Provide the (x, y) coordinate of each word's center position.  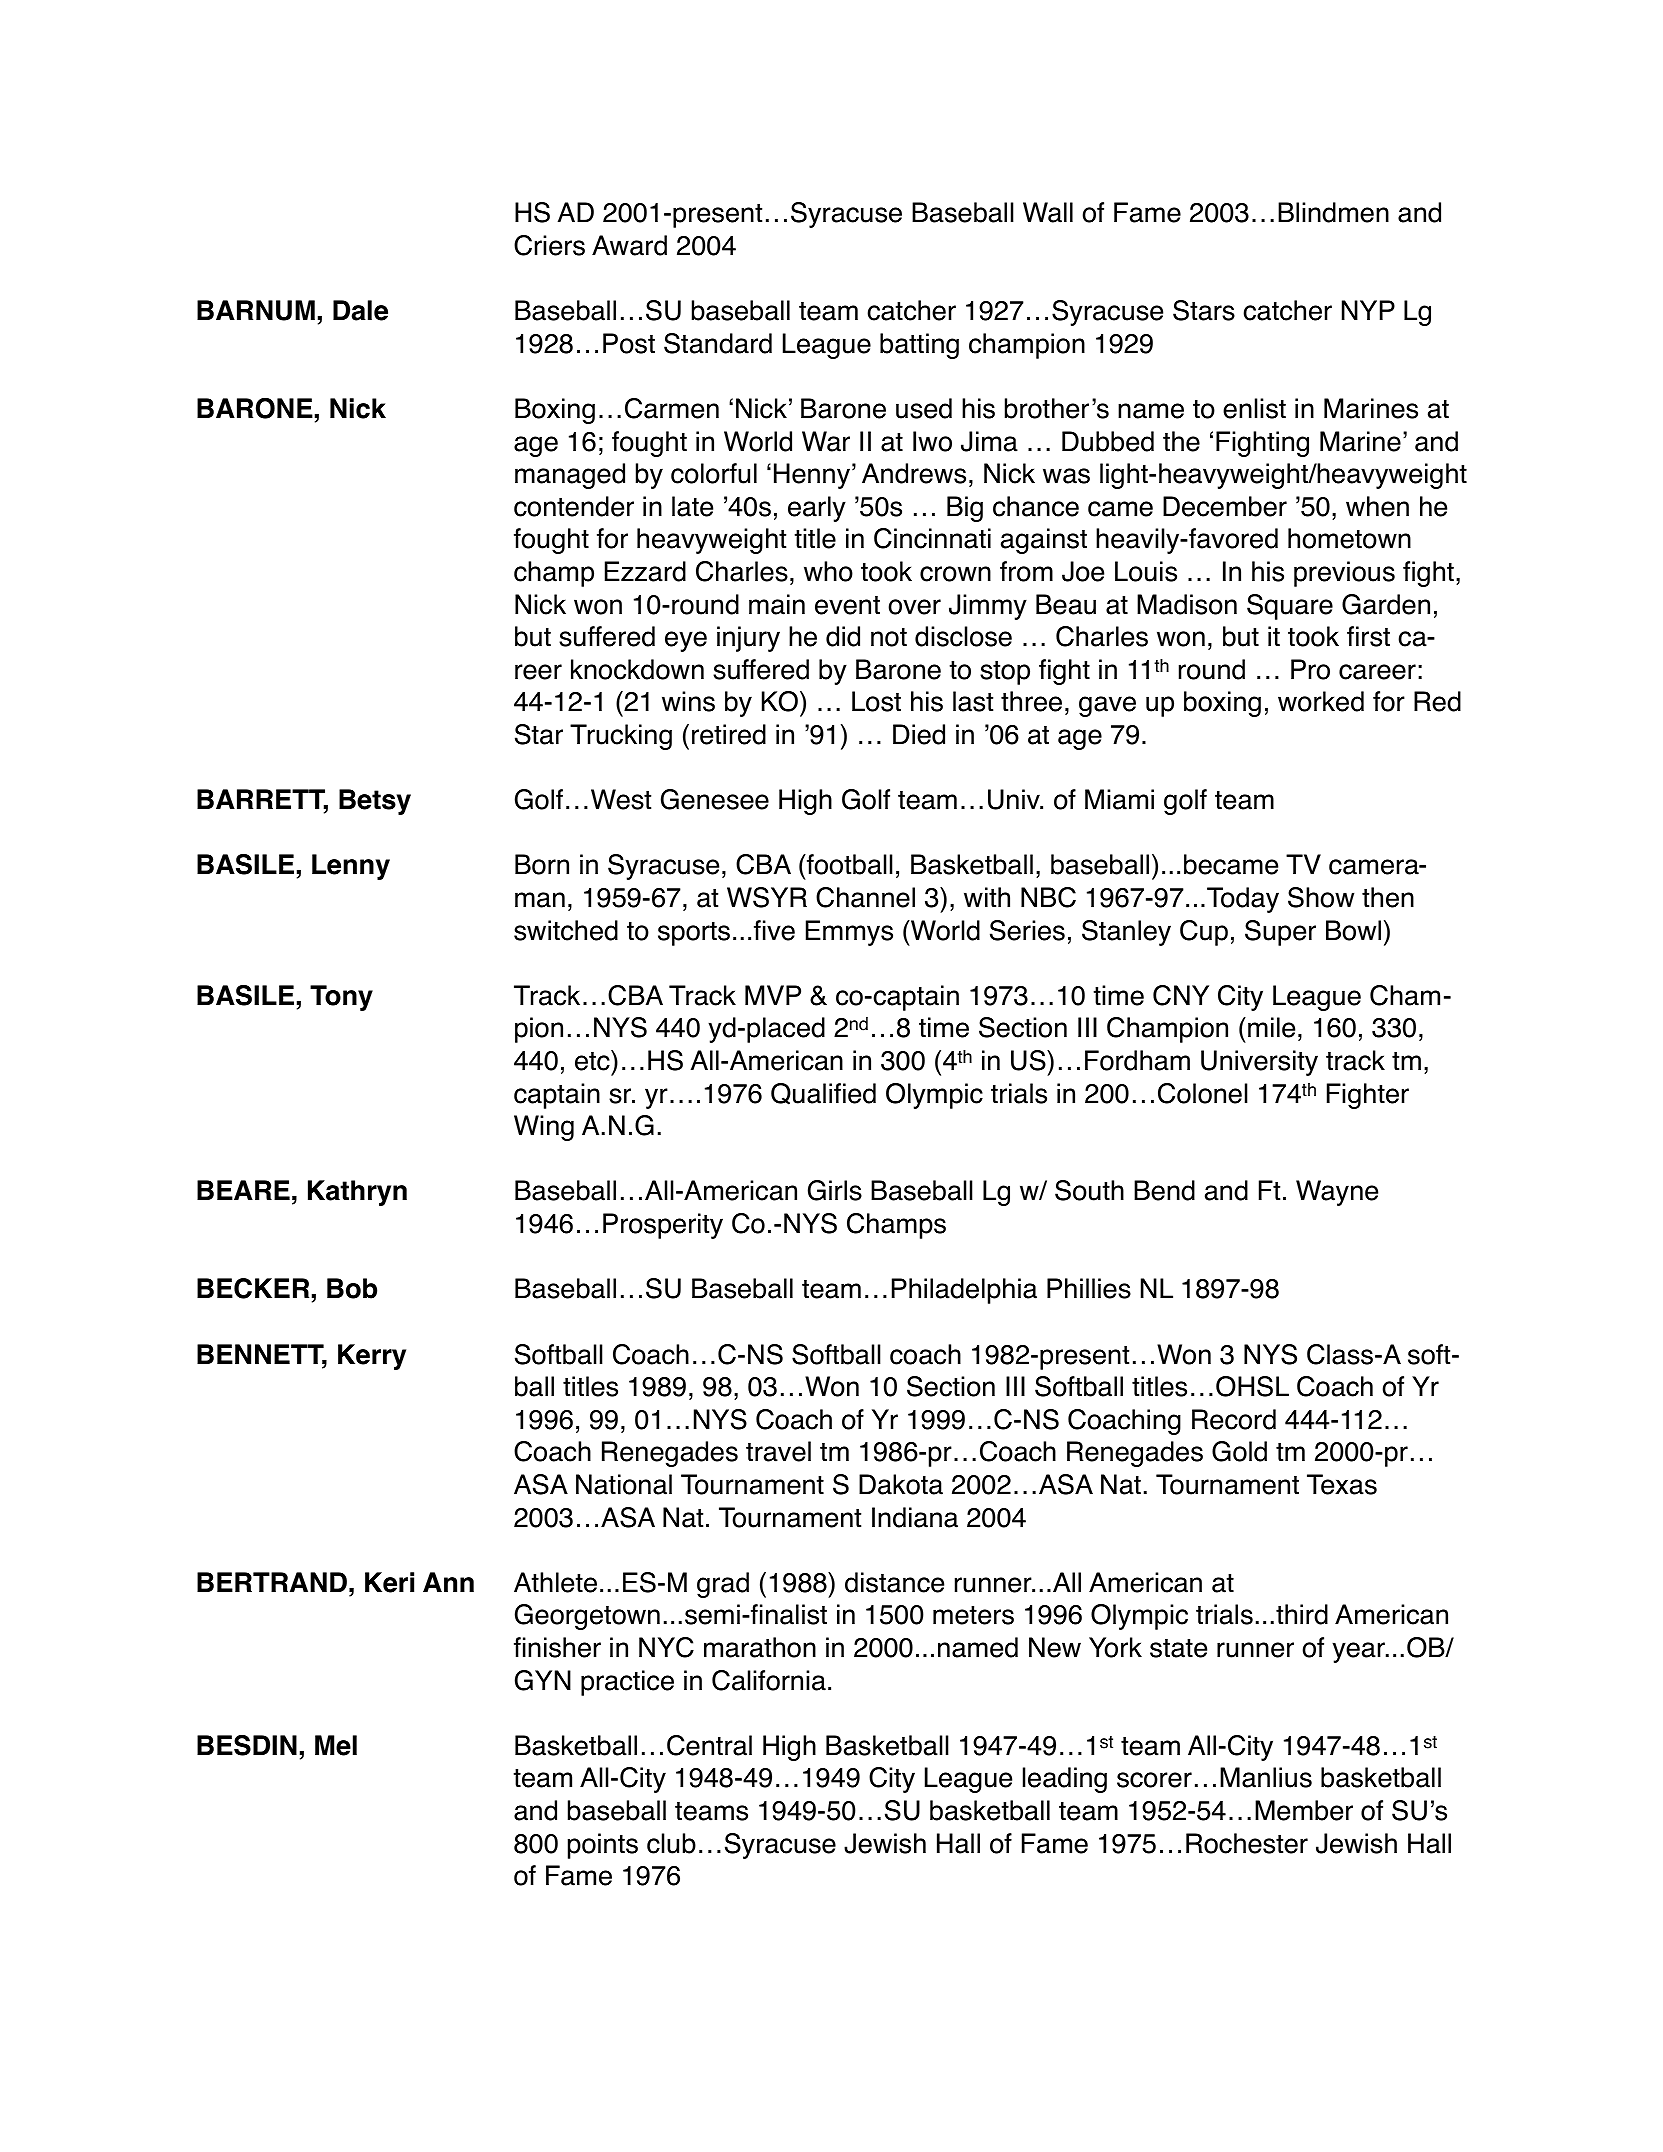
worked (1321, 701)
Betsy (375, 802)
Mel (336, 1745)
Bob (352, 1288)
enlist (1254, 408)
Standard (718, 343)
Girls (835, 1190)
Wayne (1337, 1193)
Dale (360, 310)
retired (729, 734)
